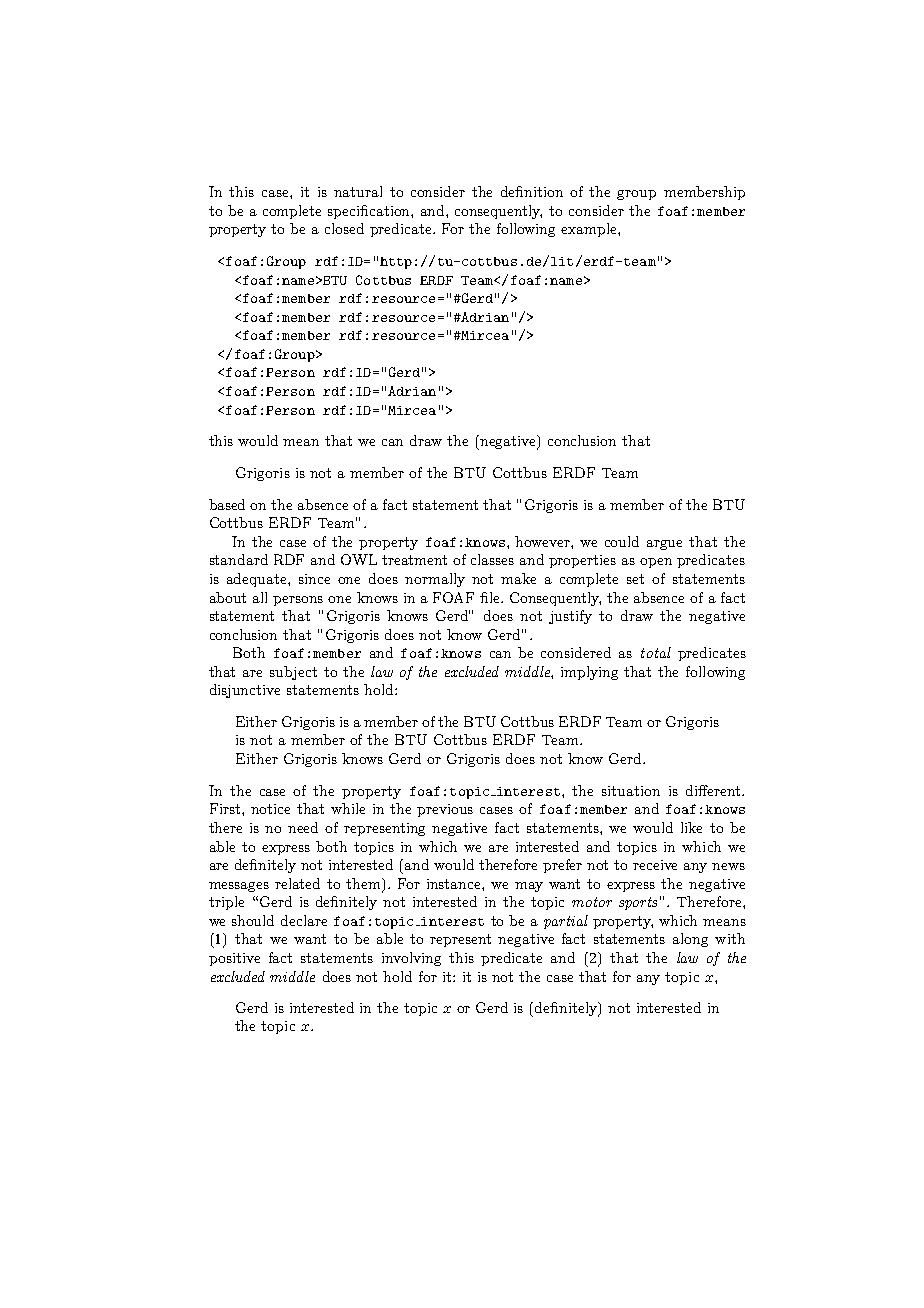 This screenshot has height=1308, width=924. I want to click on closed, so click(344, 228).
